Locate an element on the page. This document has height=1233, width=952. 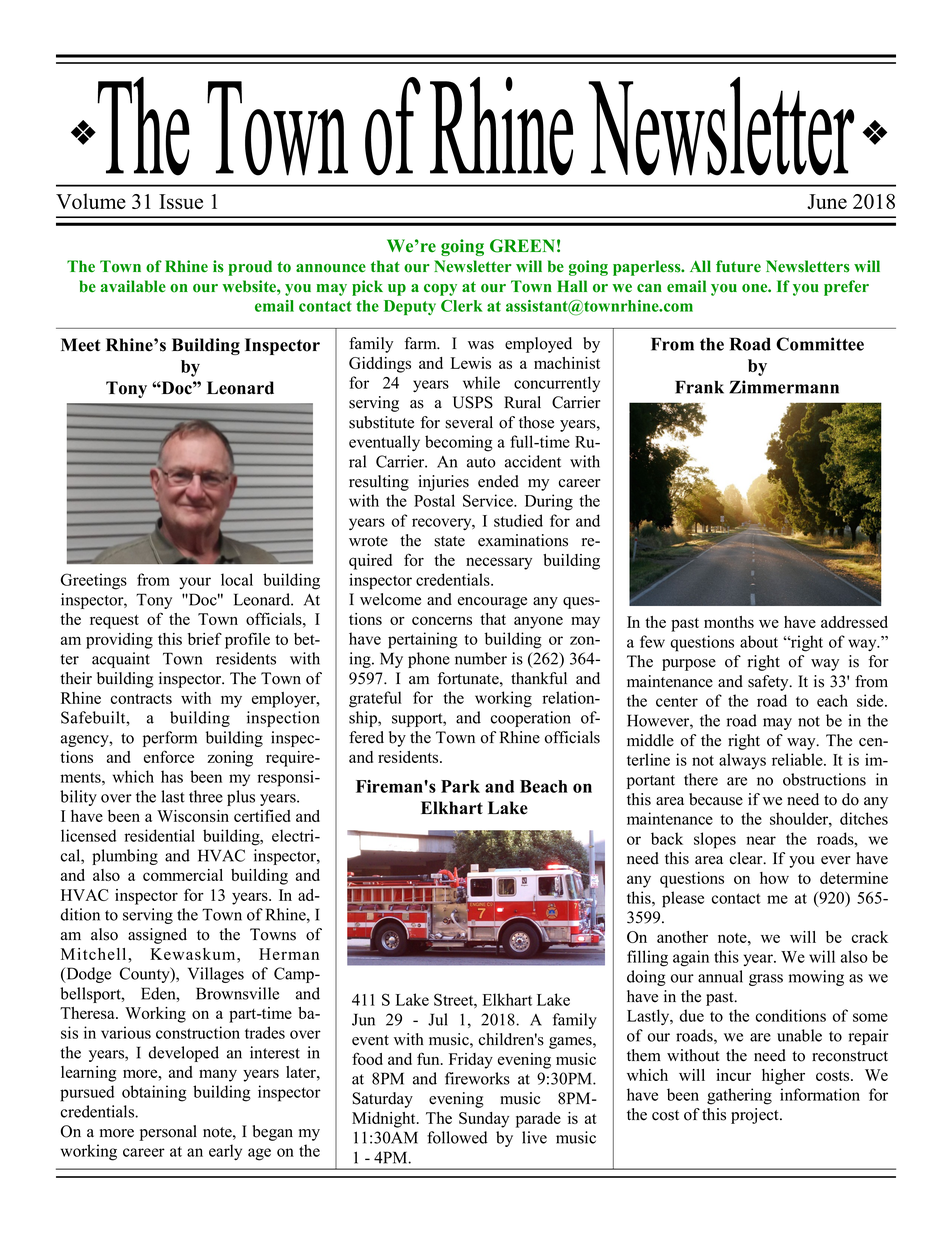
Wisconsin is located at coordinates (193, 816).
